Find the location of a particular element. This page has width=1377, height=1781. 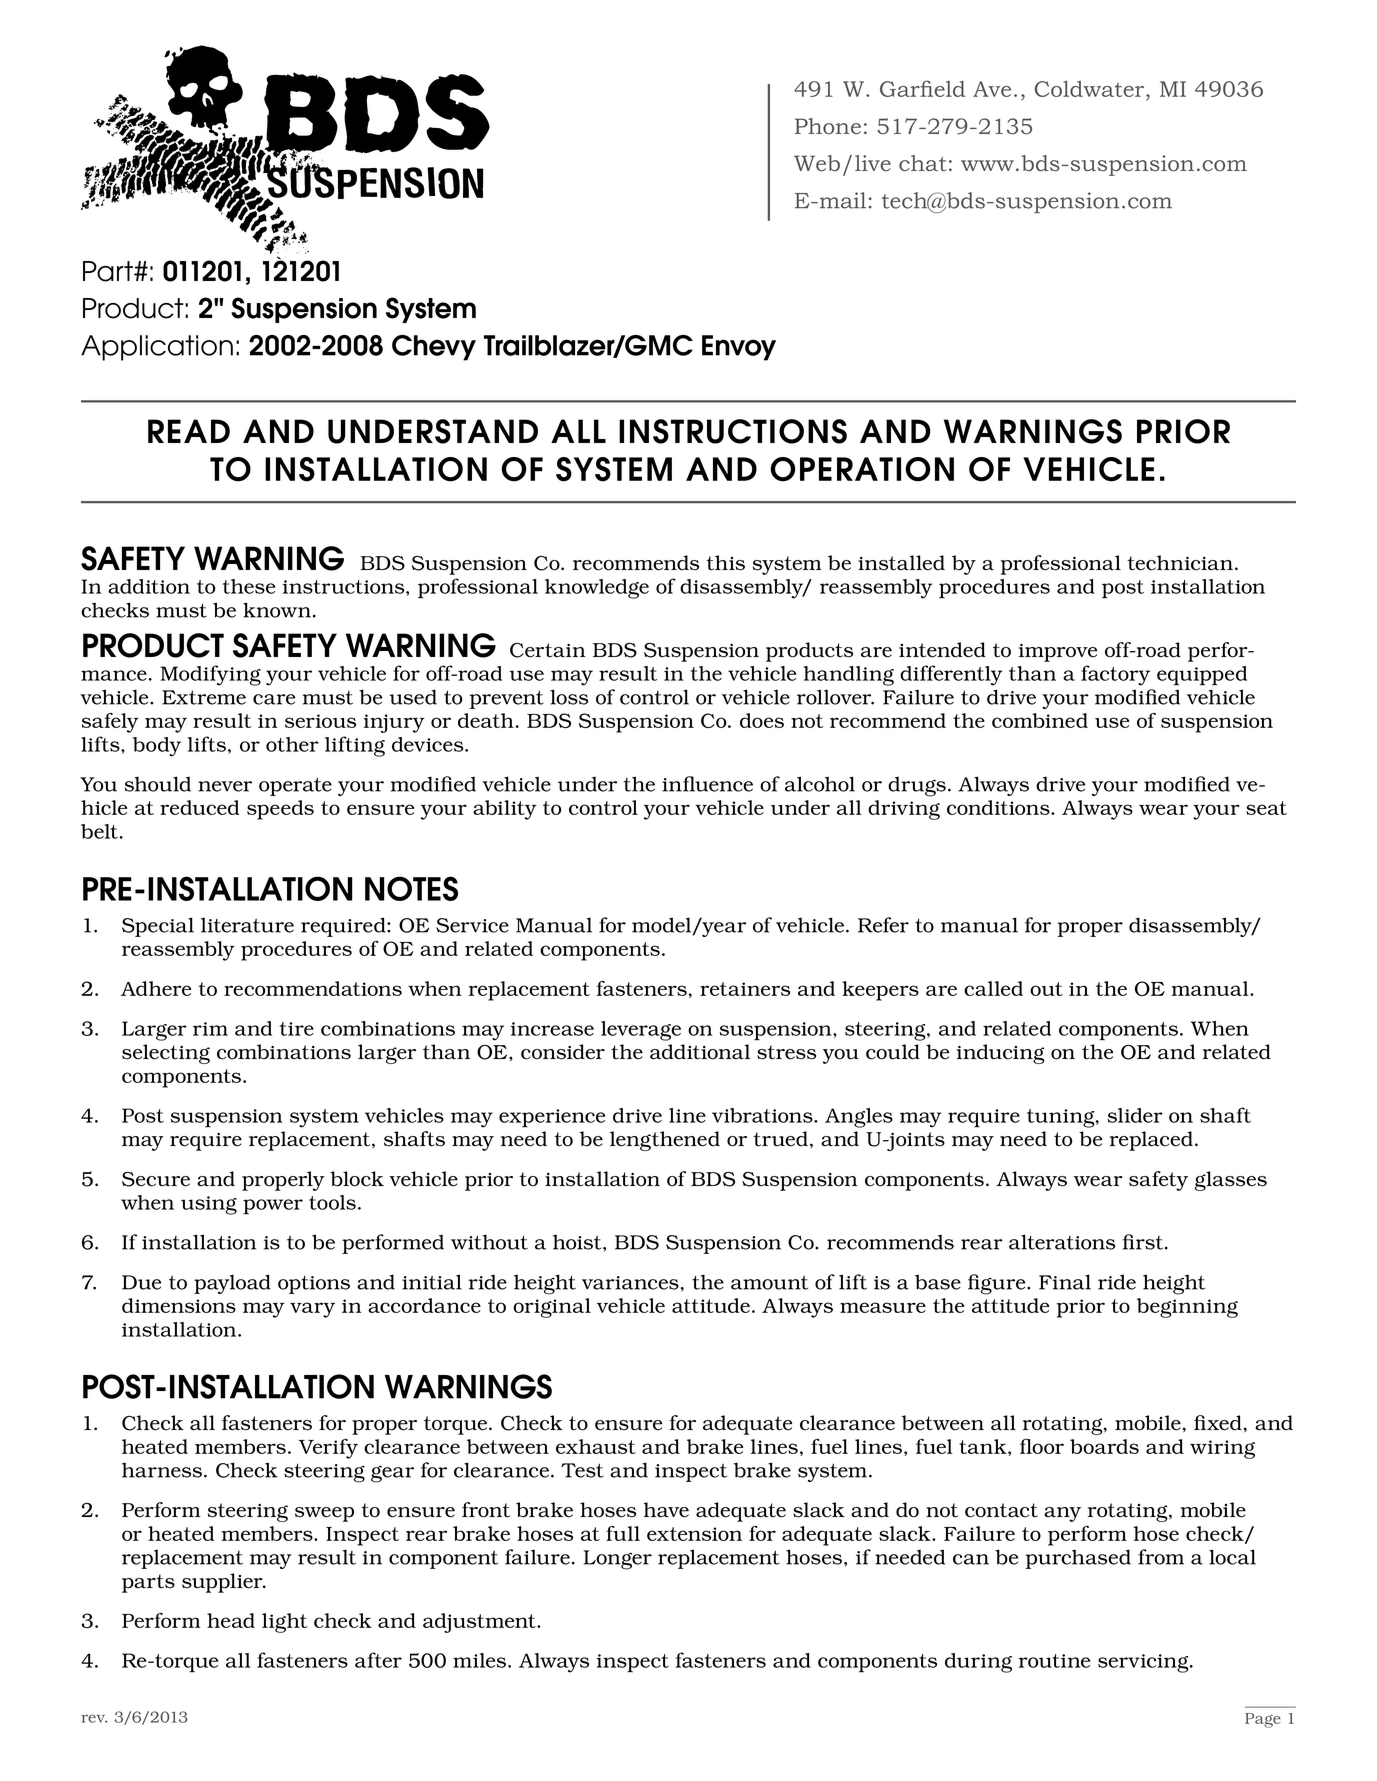

Read is located at coordinates (189, 431).
